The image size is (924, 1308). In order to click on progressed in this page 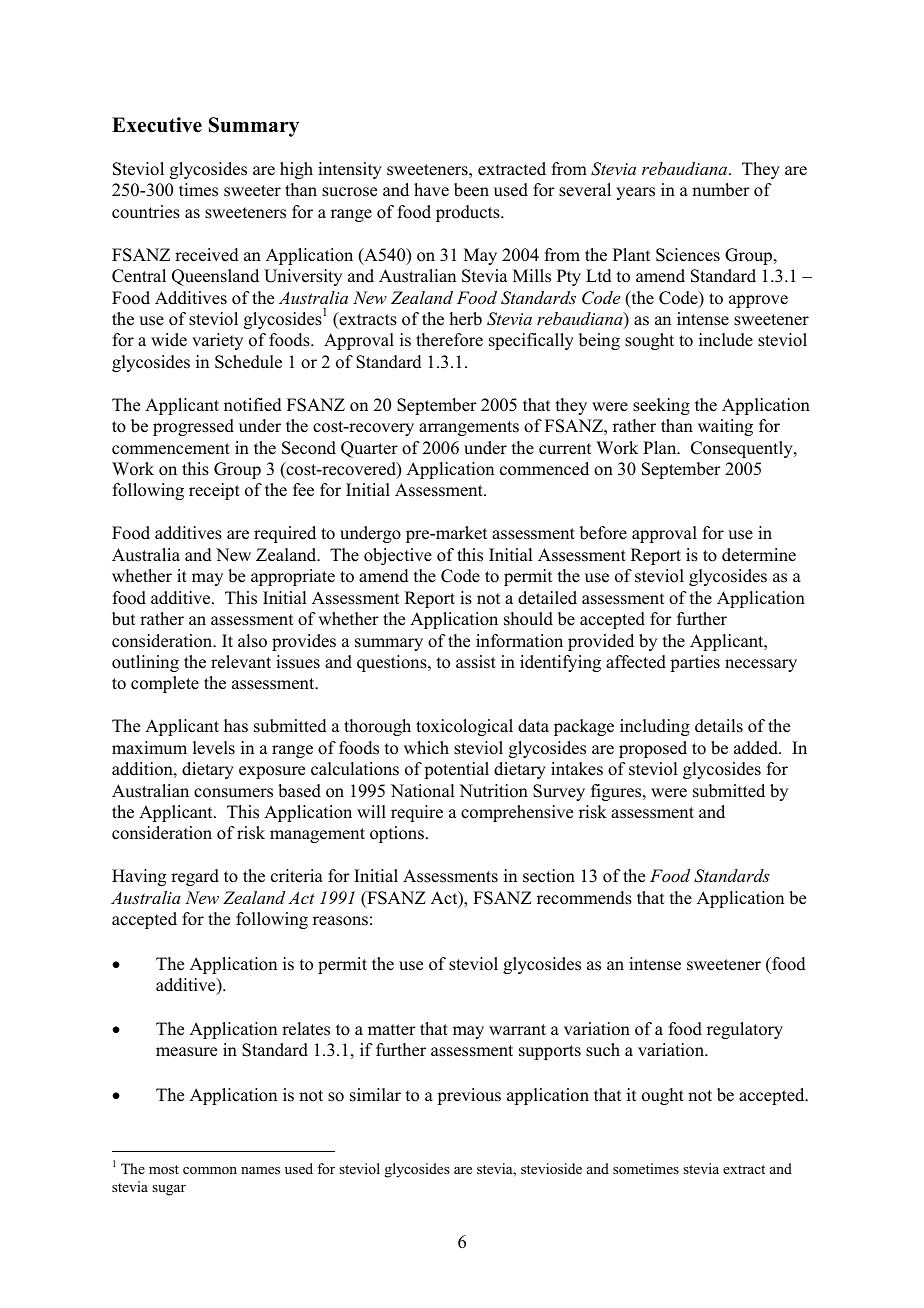, I will do `click(193, 427)`.
